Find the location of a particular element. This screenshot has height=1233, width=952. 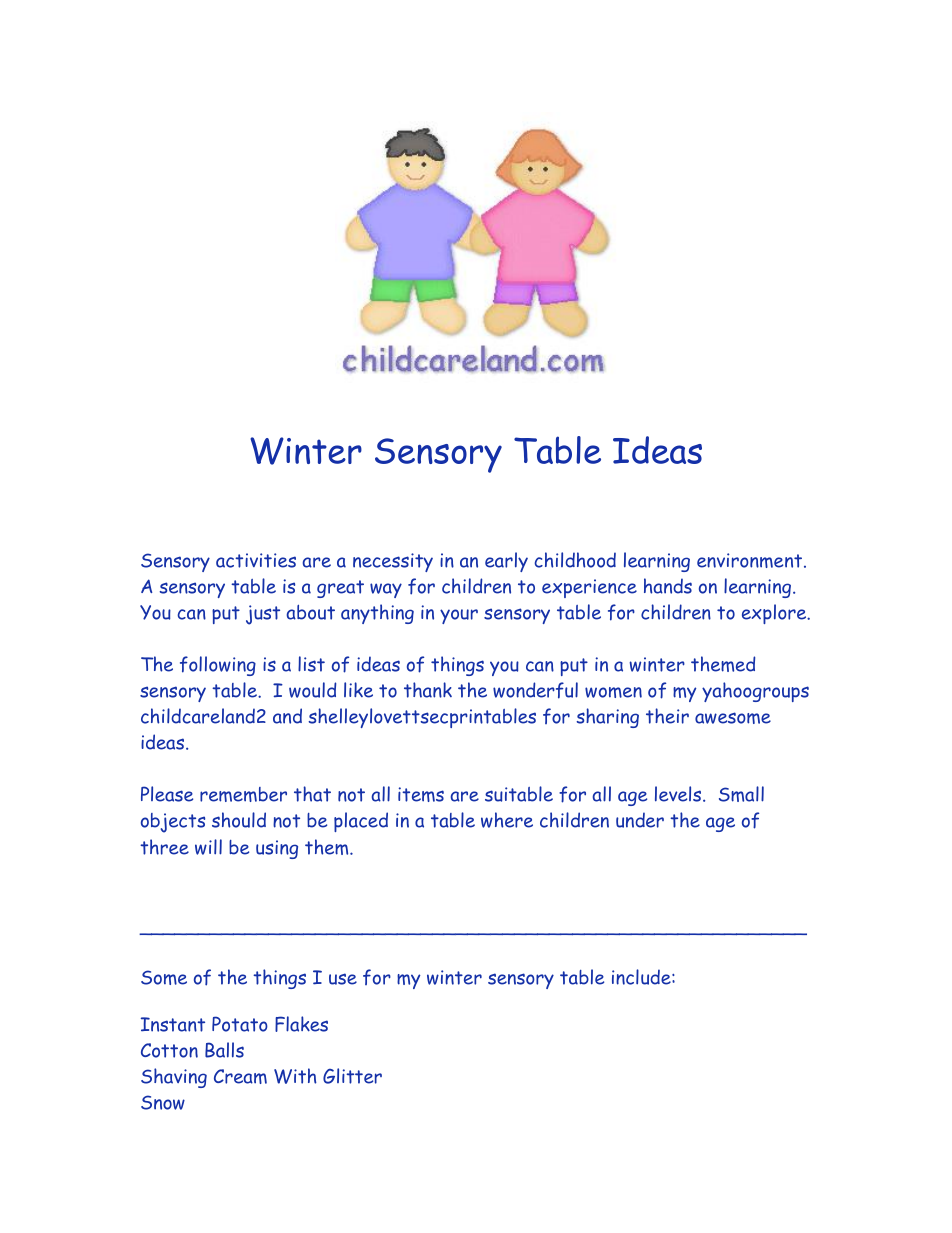

Cream is located at coordinates (240, 1076).
